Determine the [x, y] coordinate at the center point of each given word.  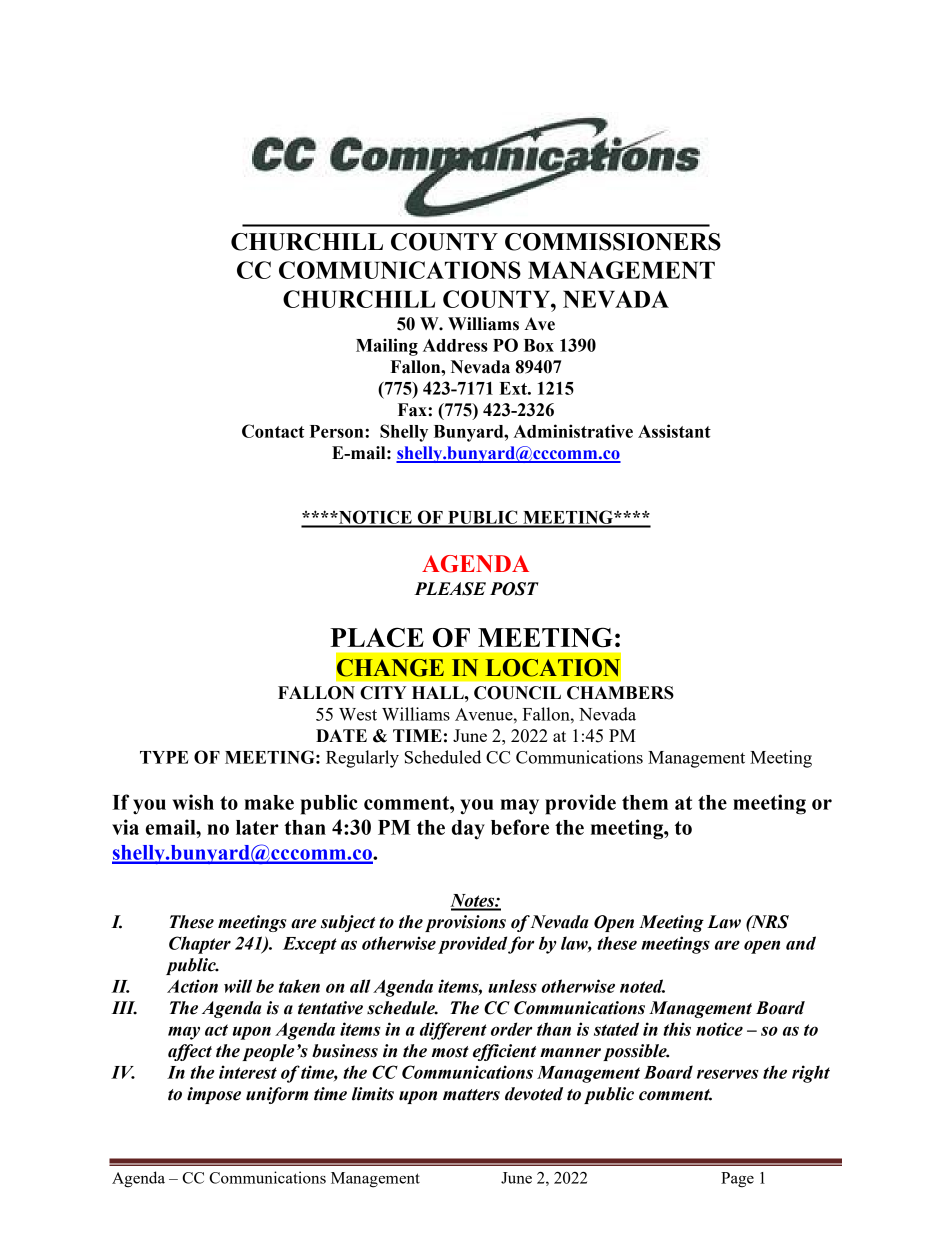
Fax [413, 410]
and [801, 943]
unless [512, 986]
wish [193, 802]
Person [338, 431]
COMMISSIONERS [613, 242]
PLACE [377, 637]
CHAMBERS [620, 693]
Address [455, 345]
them [645, 802]
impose [214, 1095]
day [468, 830]
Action [192, 986]
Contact [273, 431]
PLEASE [450, 589]
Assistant [674, 431]
